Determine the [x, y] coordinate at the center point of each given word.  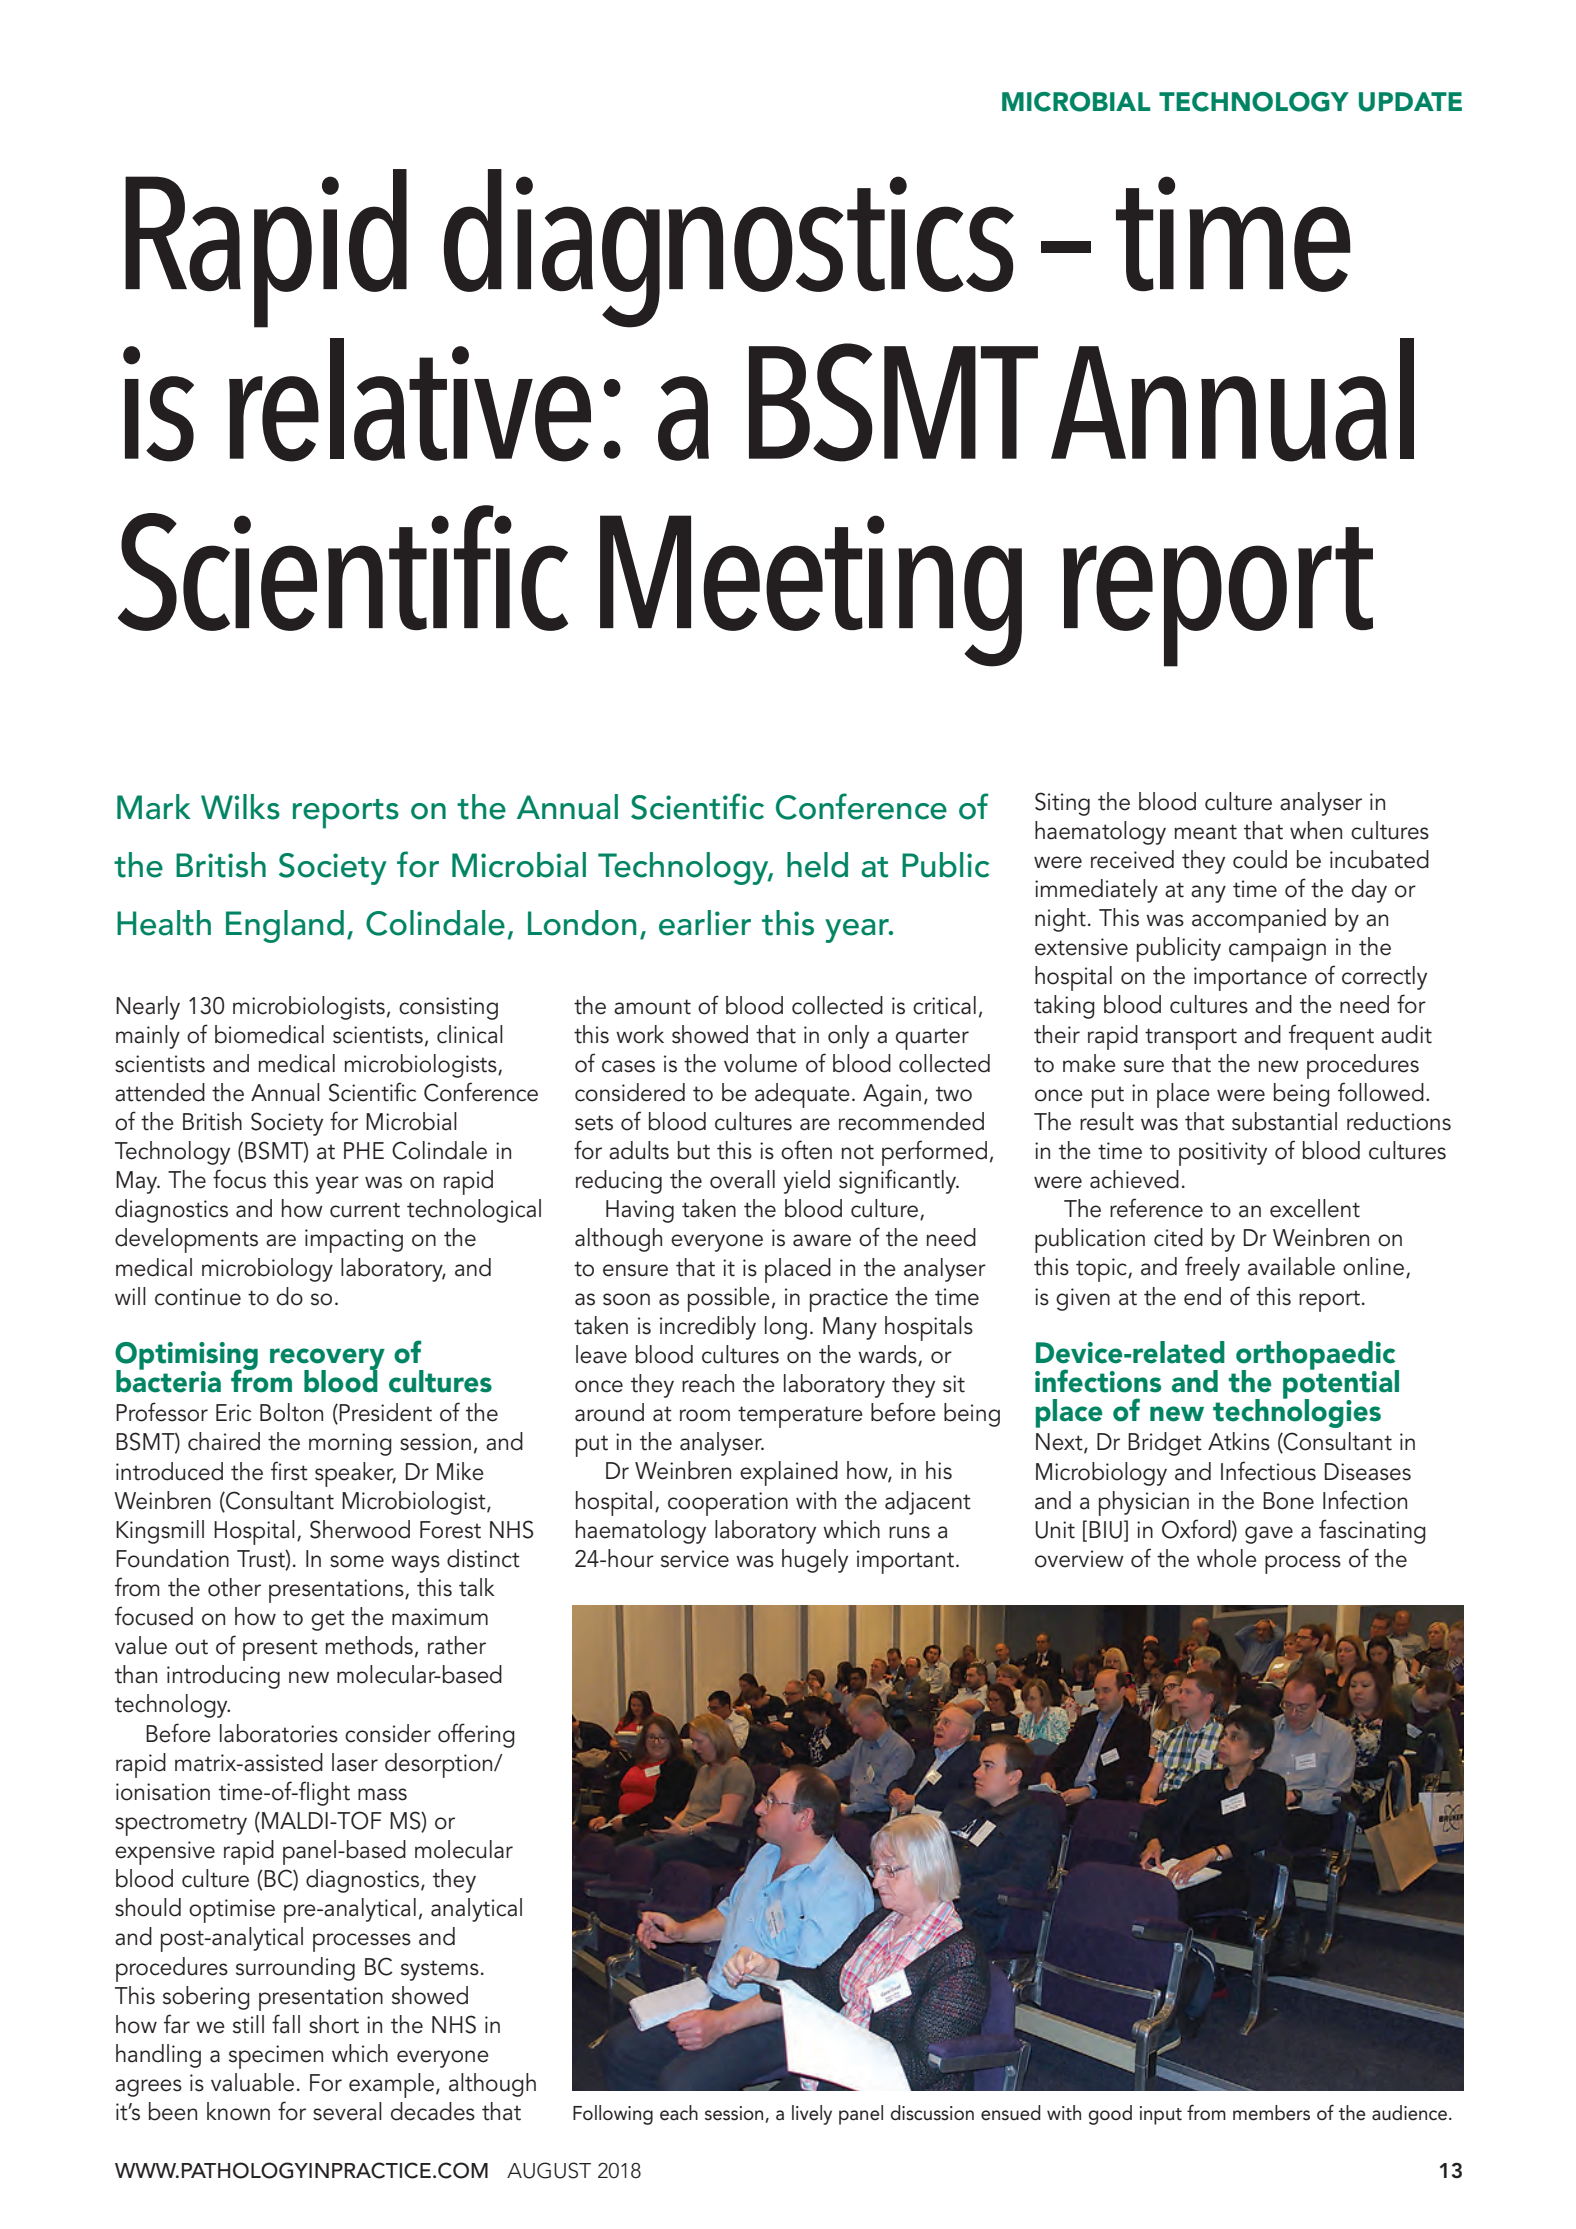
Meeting [811, 591]
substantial [1284, 1121]
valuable [252, 2082]
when [1316, 830]
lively [812, 2115]
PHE [364, 1150]
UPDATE [1410, 102]
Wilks [240, 807]
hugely [815, 1561]
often [806, 1150]
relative [410, 400]
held [817, 865]
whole [1227, 1558]
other [234, 1587]
